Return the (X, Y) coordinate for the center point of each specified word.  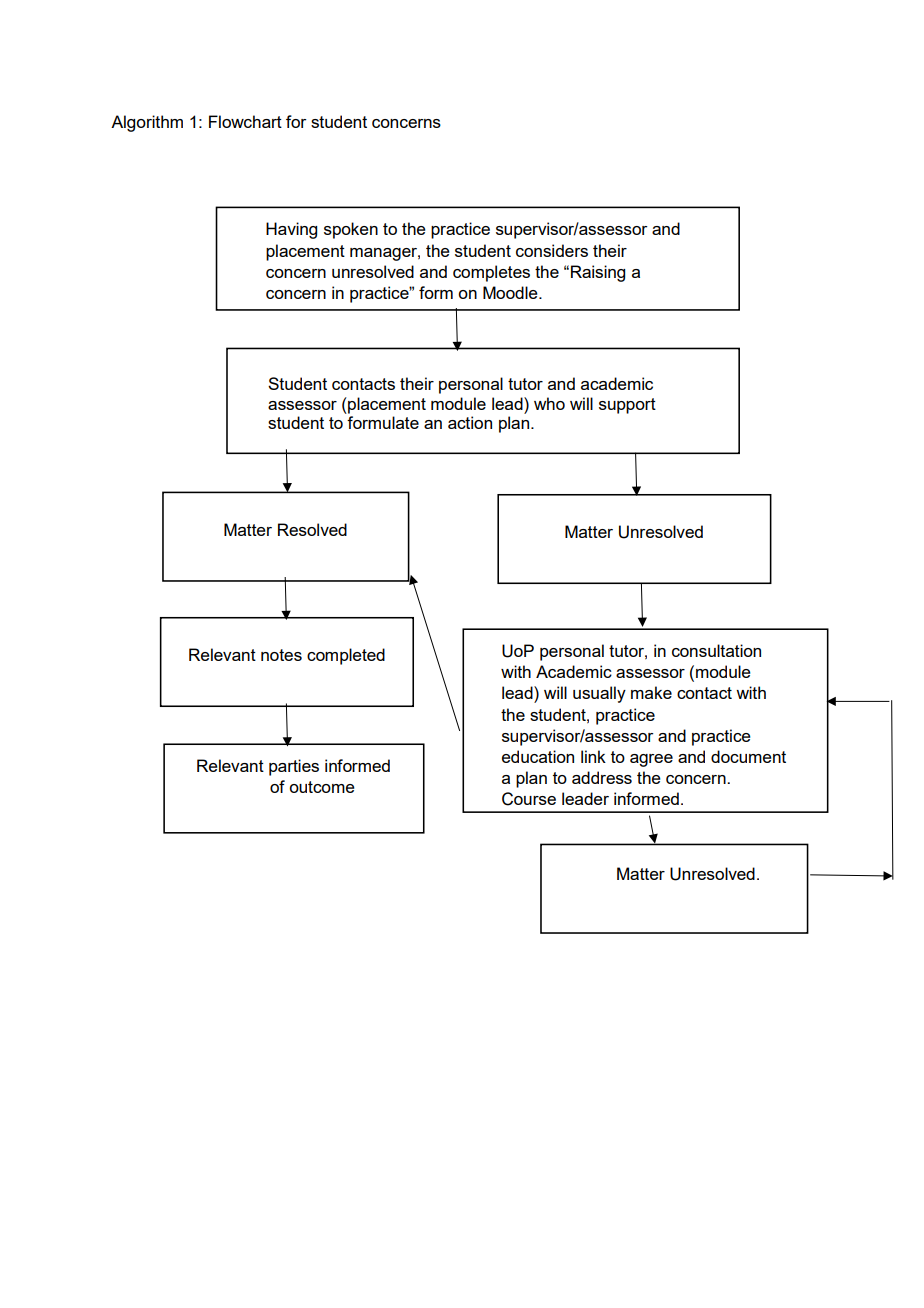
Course (529, 799)
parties (294, 767)
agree (651, 760)
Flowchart (245, 121)
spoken (351, 230)
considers (552, 250)
